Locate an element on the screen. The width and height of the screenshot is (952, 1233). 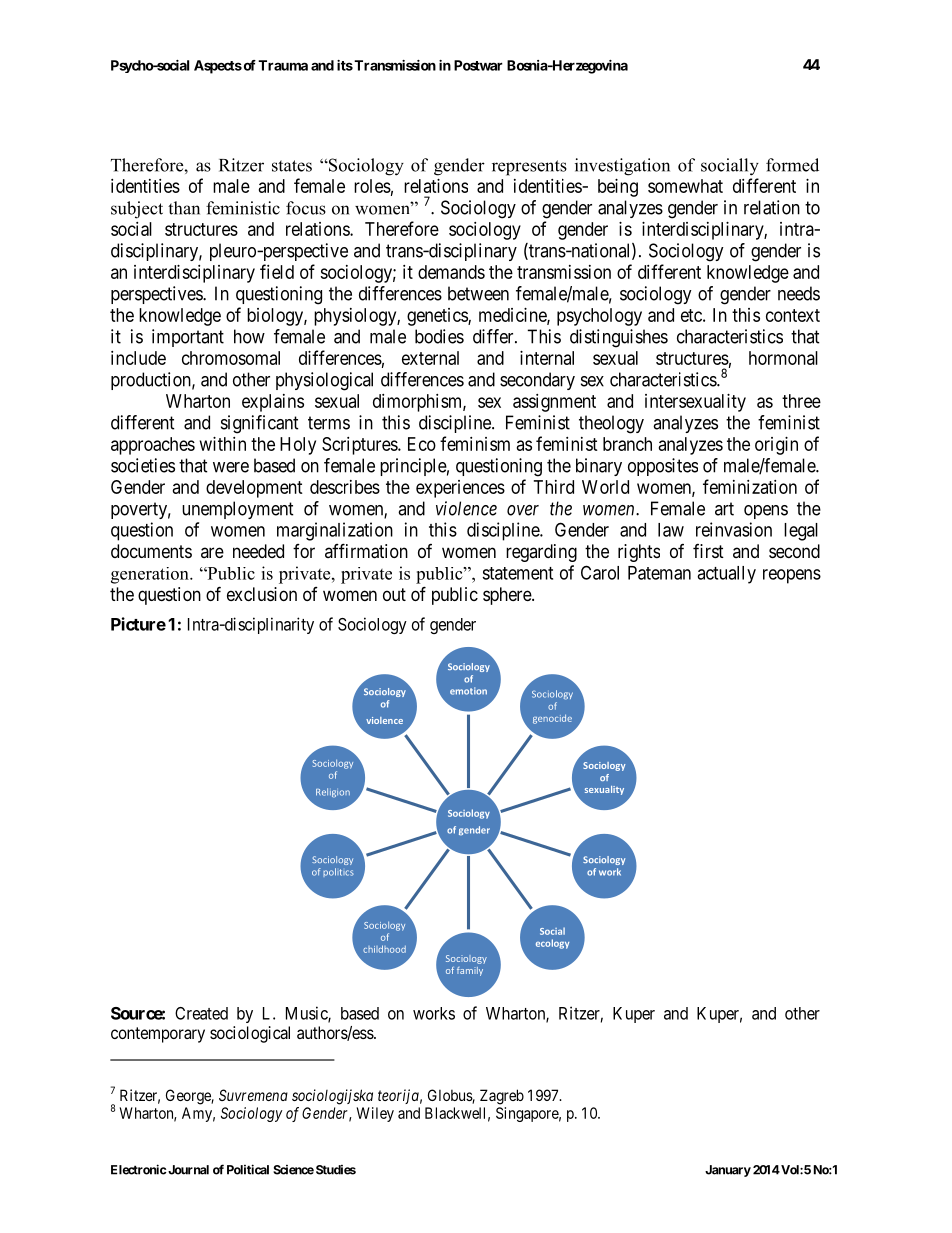
ecology is located at coordinates (552, 944).
